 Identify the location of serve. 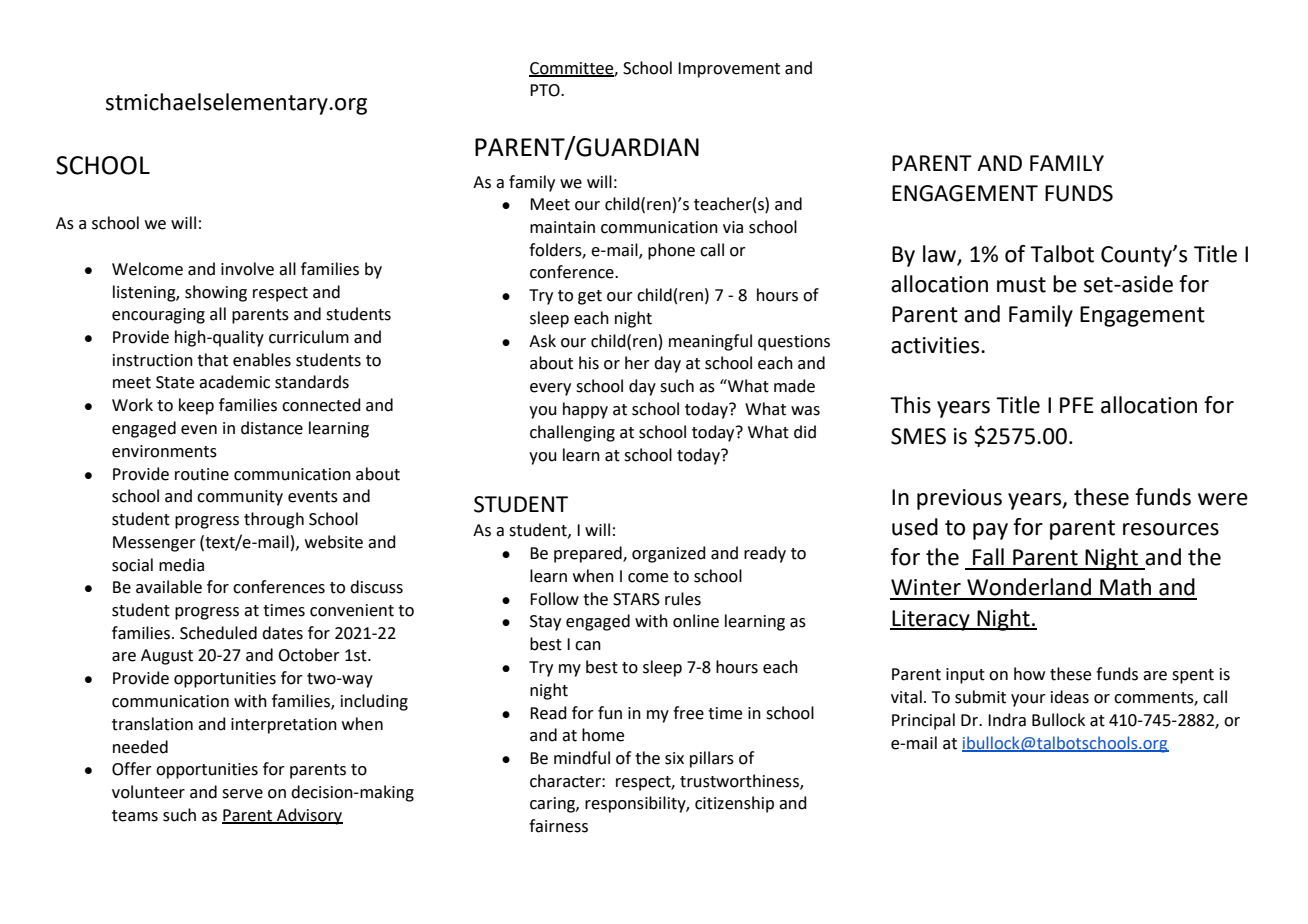
(242, 794).
